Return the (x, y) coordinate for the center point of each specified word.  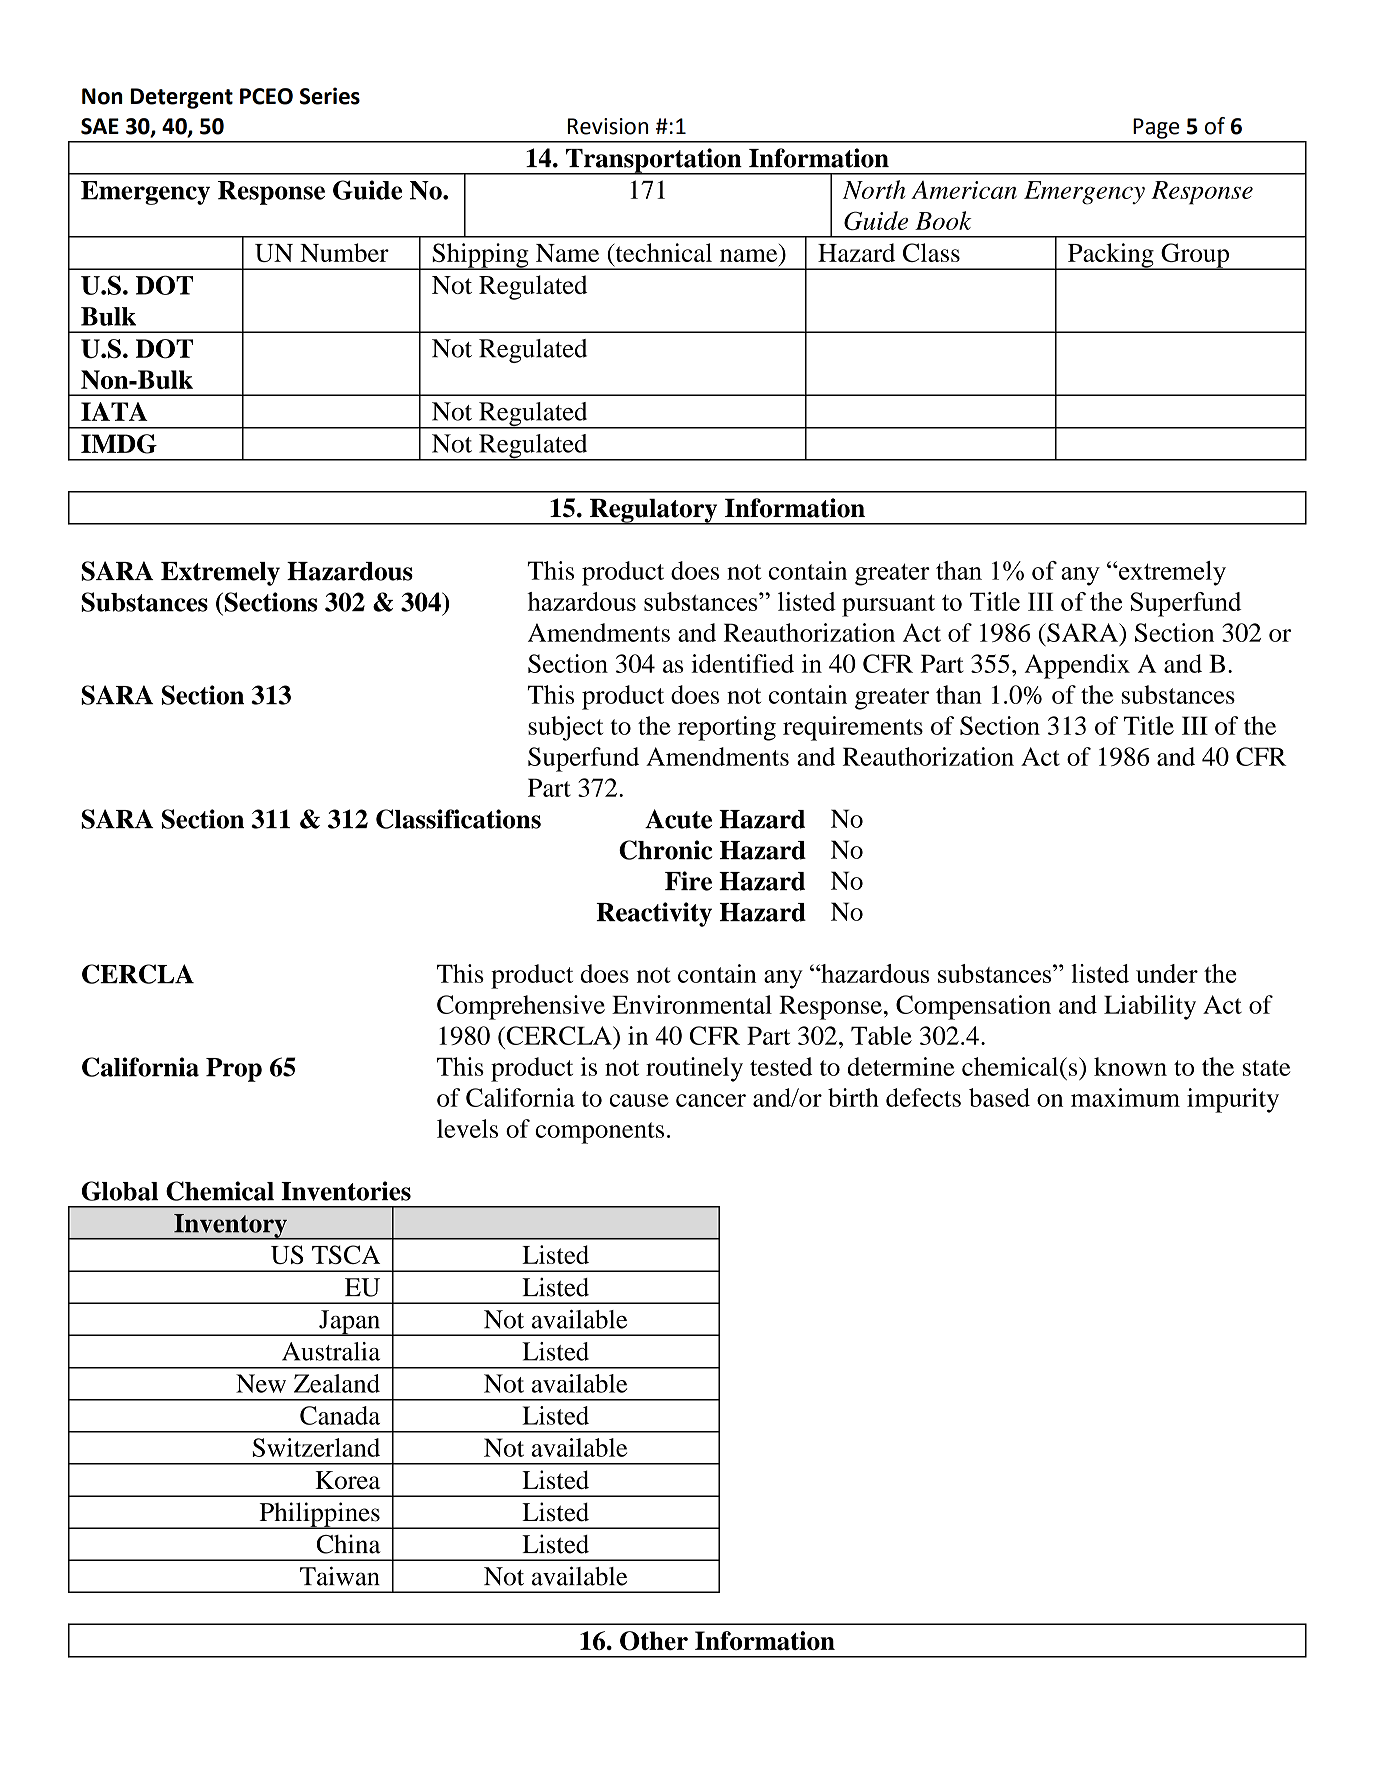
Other (654, 1641)
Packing (1111, 256)
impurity (1233, 1100)
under (1167, 973)
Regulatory (654, 512)
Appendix (1077, 666)
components (599, 1133)
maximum (1125, 1097)
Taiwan (340, 1576)
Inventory (230, 1227)
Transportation (654, 161)
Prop (234, 1070)
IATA (114, 411)
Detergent (182, 98)
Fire (688, 881)
